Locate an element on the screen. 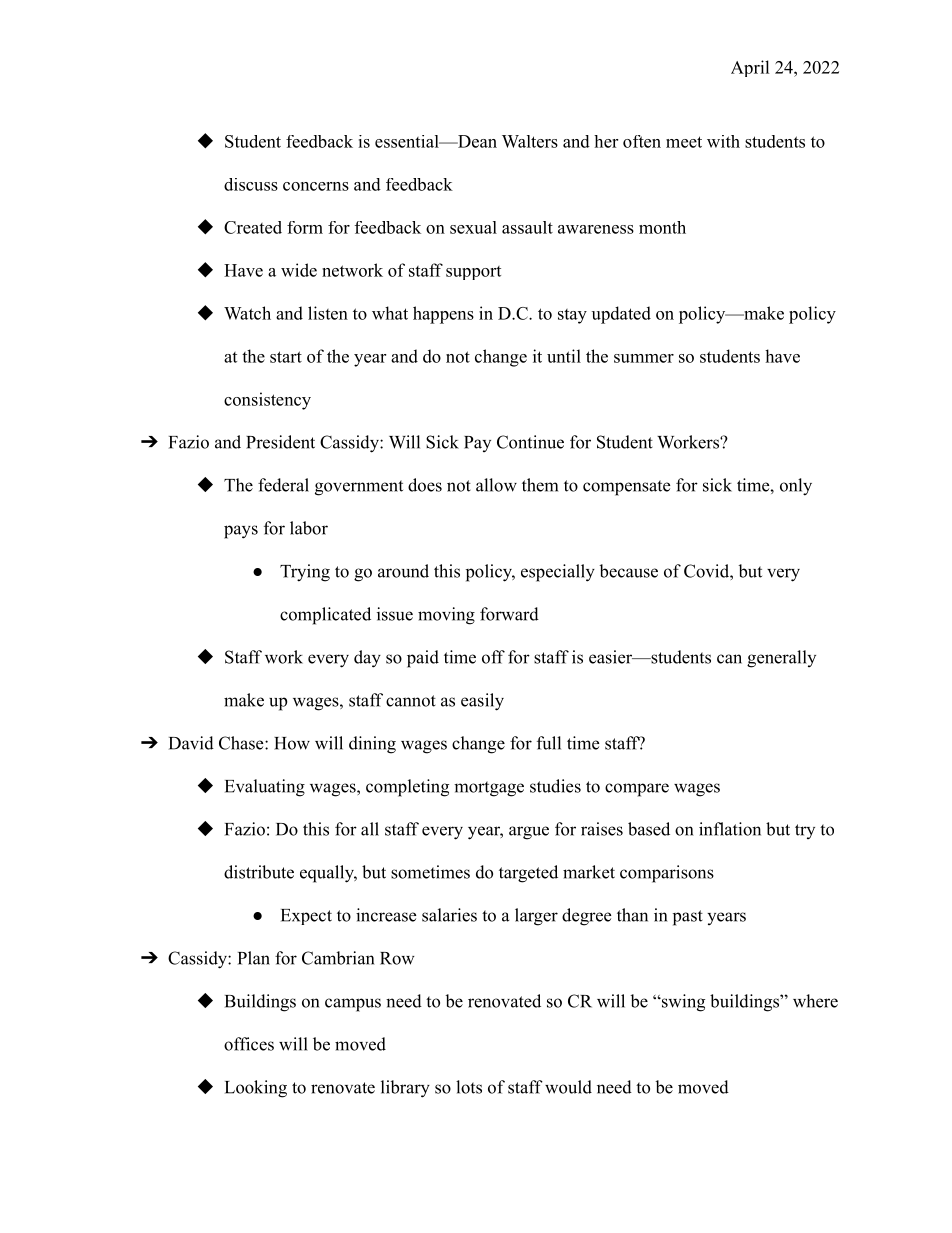 This screenshot has height=1233, width=952. distribute is located at coordinates (259, 872).
